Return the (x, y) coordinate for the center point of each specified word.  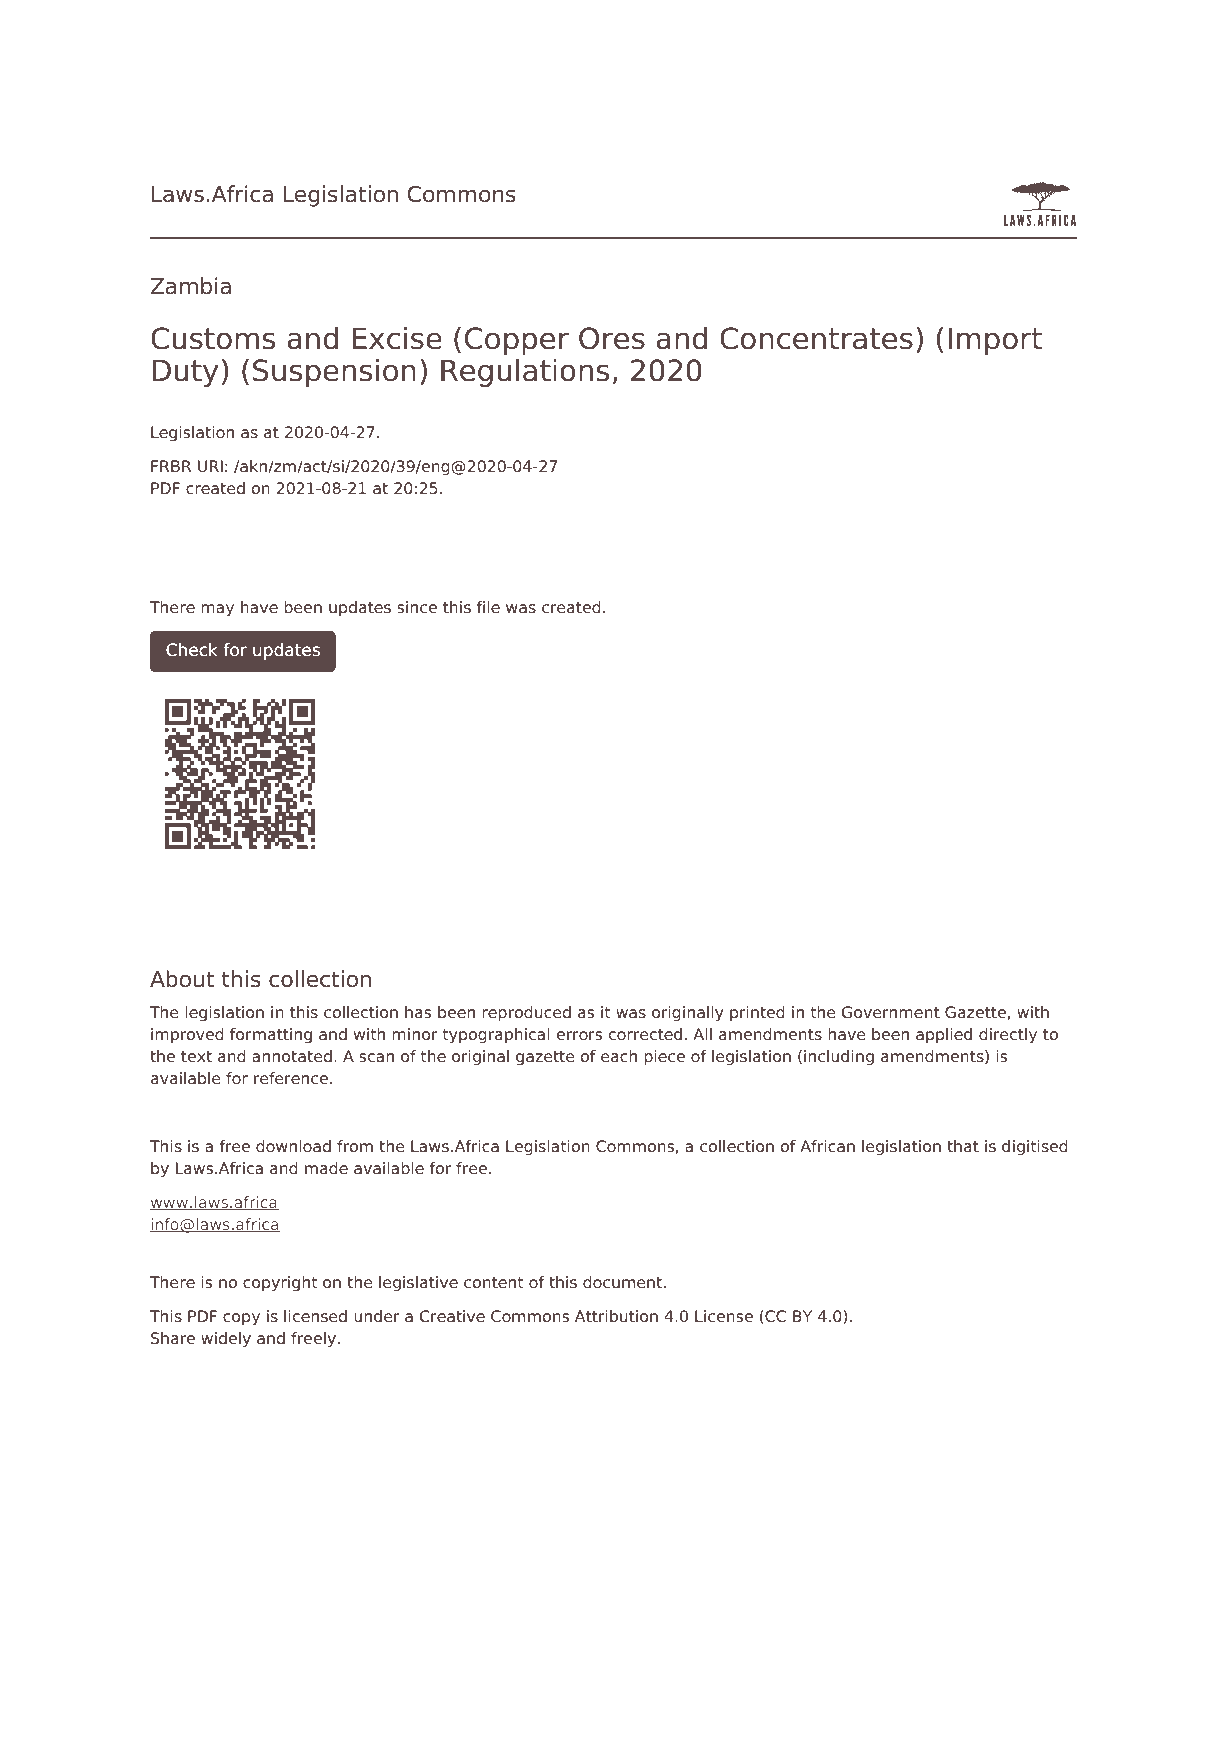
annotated (292, 1056)
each (619, 1056)
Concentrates (816, 338)
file (488, 607)
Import (995, 341)
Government (891, 1012)
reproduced (526, 1014)
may (217, 610)
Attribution (616, 1316)
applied (944, 1036)
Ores (612, 338)
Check (192, 649)
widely (226, 1340)
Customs (213, 338)
